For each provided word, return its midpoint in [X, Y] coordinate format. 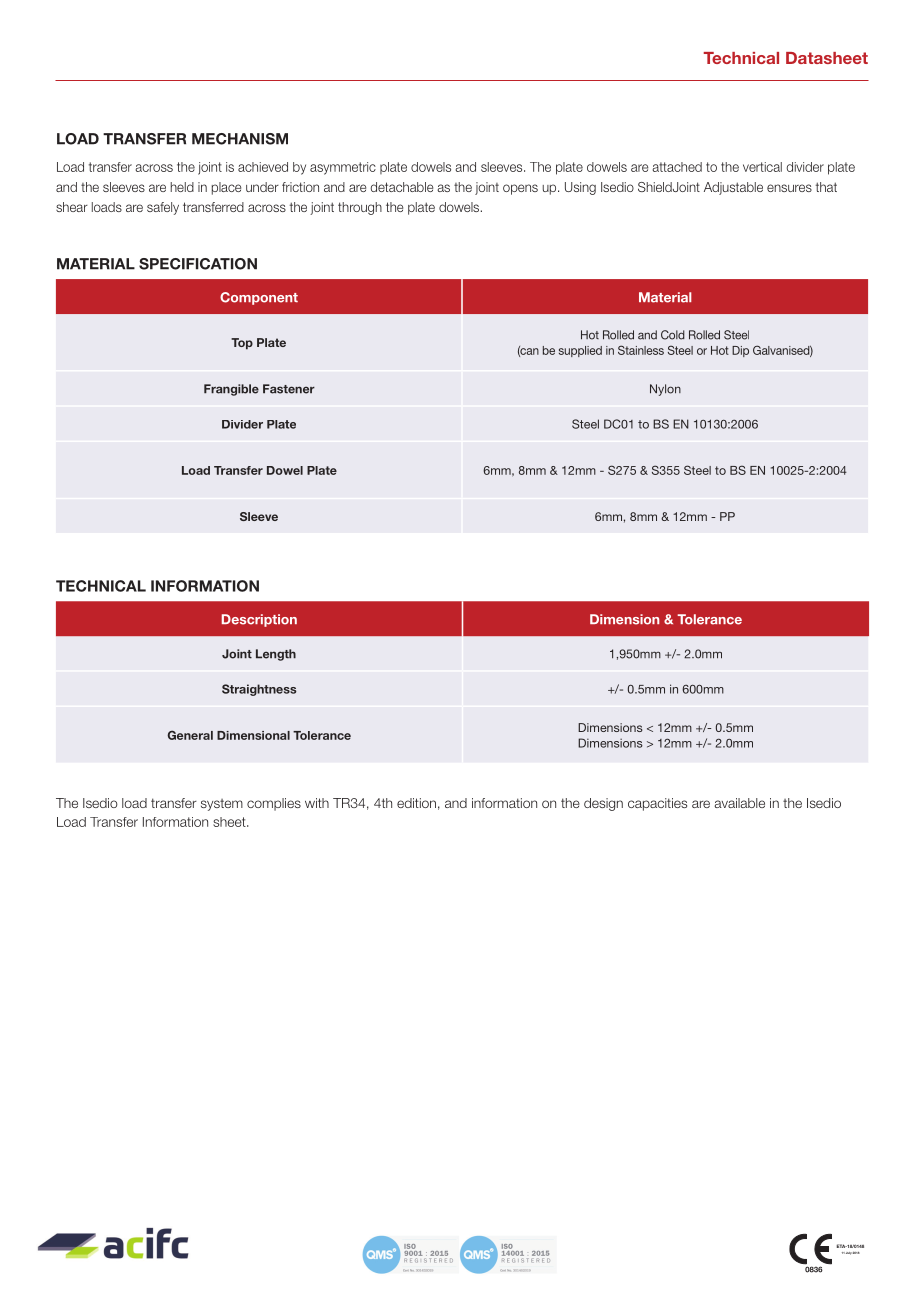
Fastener [289, 389]
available [740, 803]
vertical [762, 167]
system [222, 805]
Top [242, 344]
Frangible [231, 390]
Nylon [665, 390]
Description [259, 620]
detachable [402, 187]
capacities [657, 804]
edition [416, 803]
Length [276, 655]
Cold [673, 335]
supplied [580, 351]
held [182, 187]
